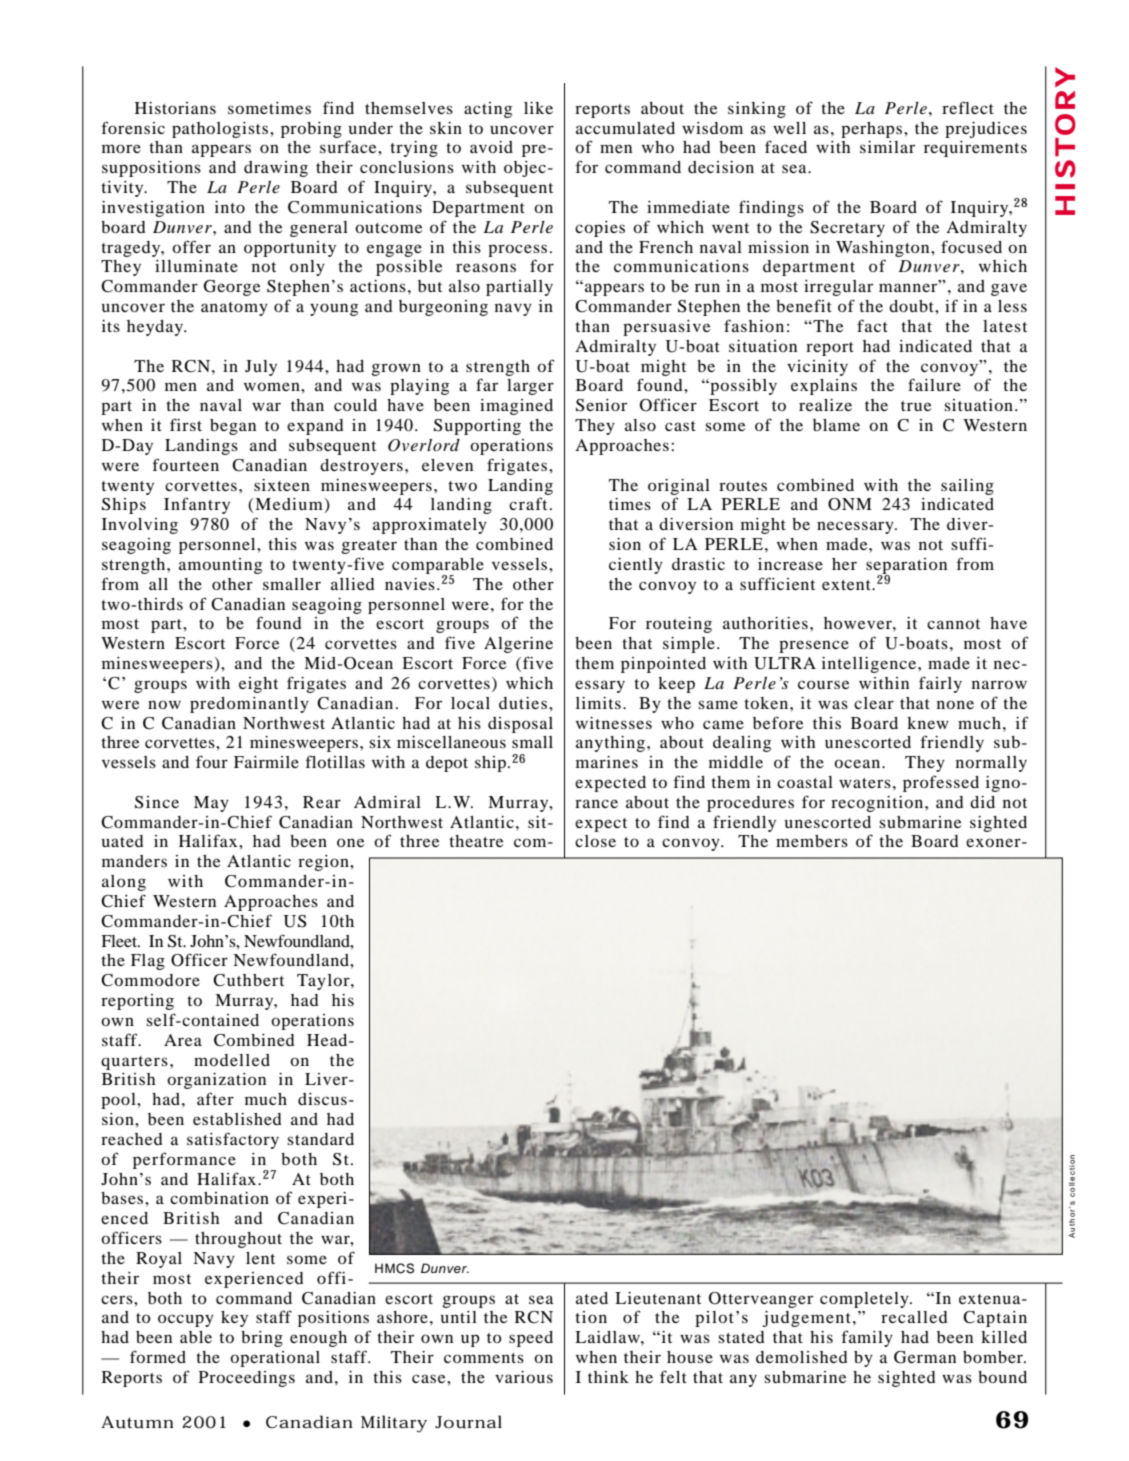 This page has width=1129, height=1461. What do you see at coordinates (595, 841) in the page?
I see `close` at bounding box center [595, 841].
